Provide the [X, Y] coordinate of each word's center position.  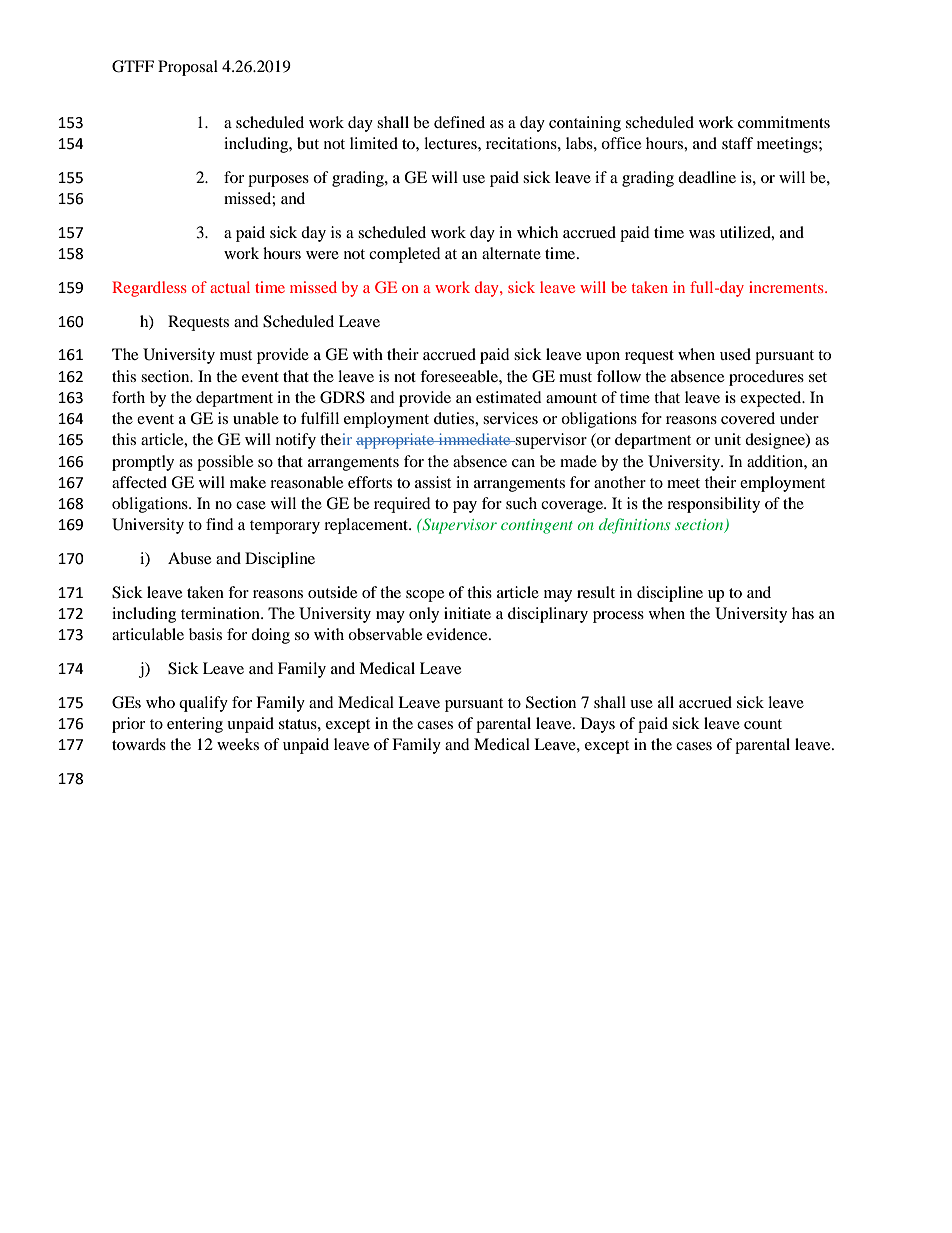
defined [459, 122]
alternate [511, 253]
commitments [784, 122]
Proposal [188, 68]
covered [748, 418]
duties [455, 418]
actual [230, 287]
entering [195, 725]
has [803, 613]
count [763, 724]
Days [598, 725]
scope [425, 596]
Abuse [189, 558]
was [702, 234]
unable [256, 418]
